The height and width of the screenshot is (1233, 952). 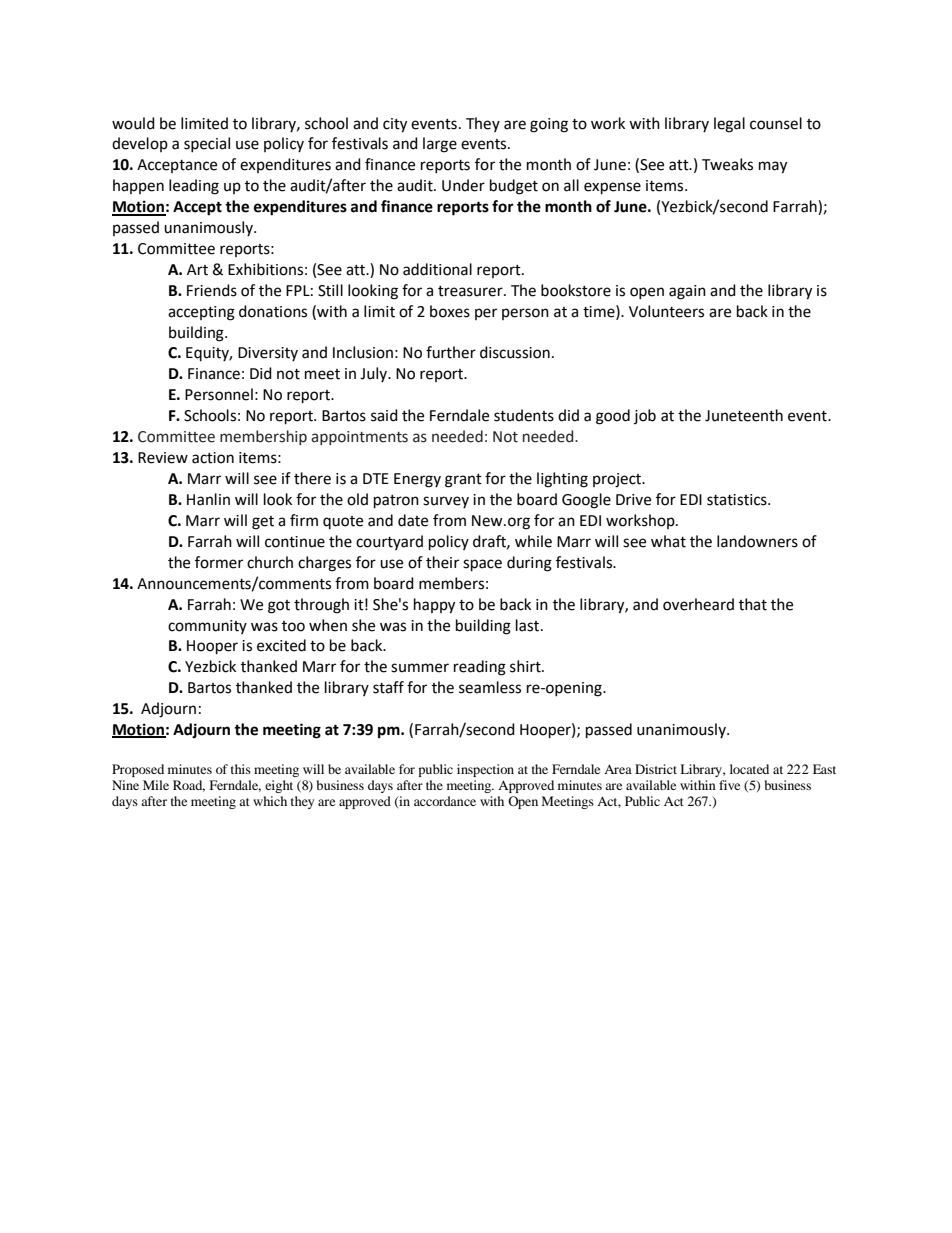 What do you see at coordinates (485, 770) in the screenshot?
I see `inspection` at bounding box center [485, 770].
